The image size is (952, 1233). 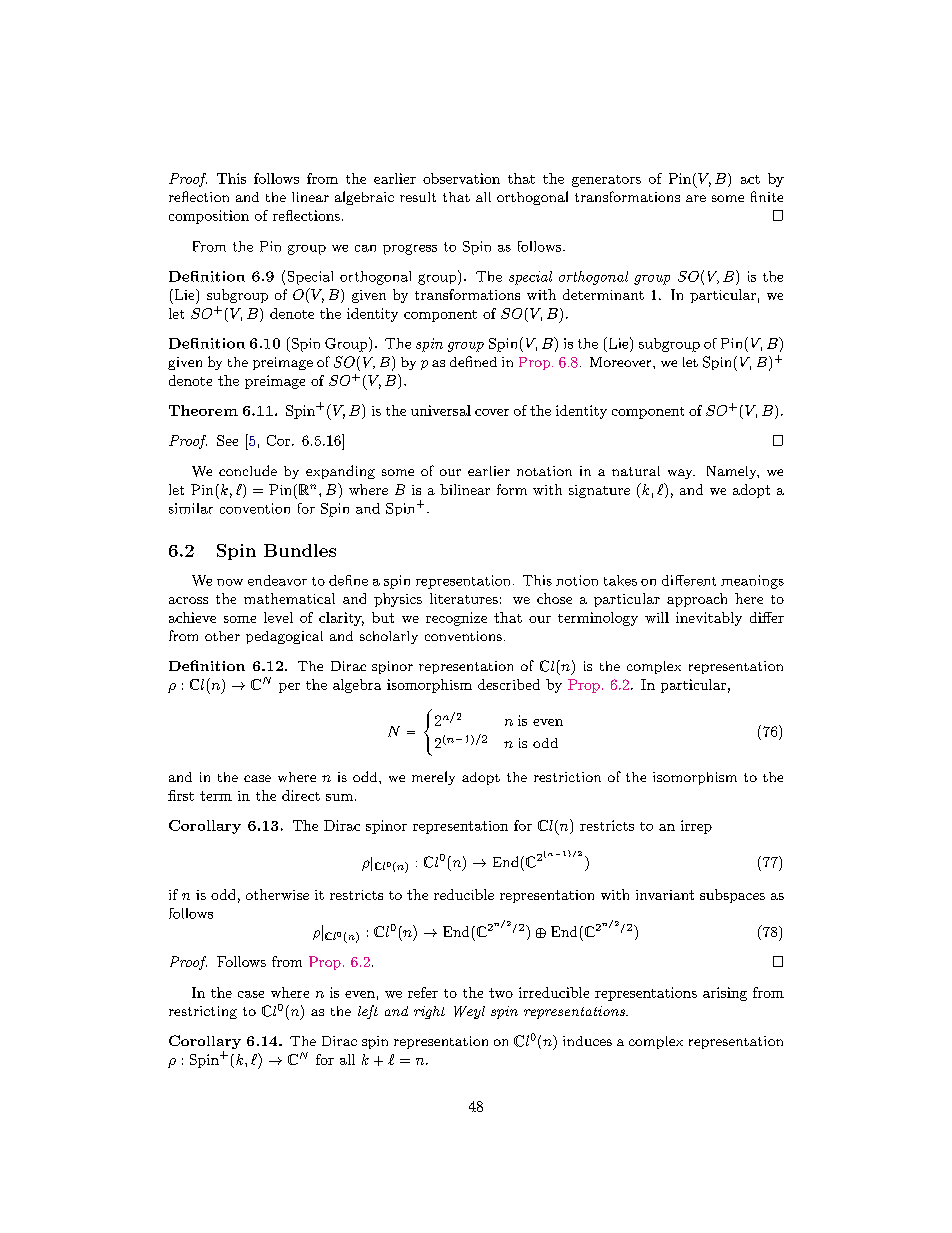 What do you see at coordinates (203, 410) in the image?
I see `Theorem` at bounding box center [203, 410].
